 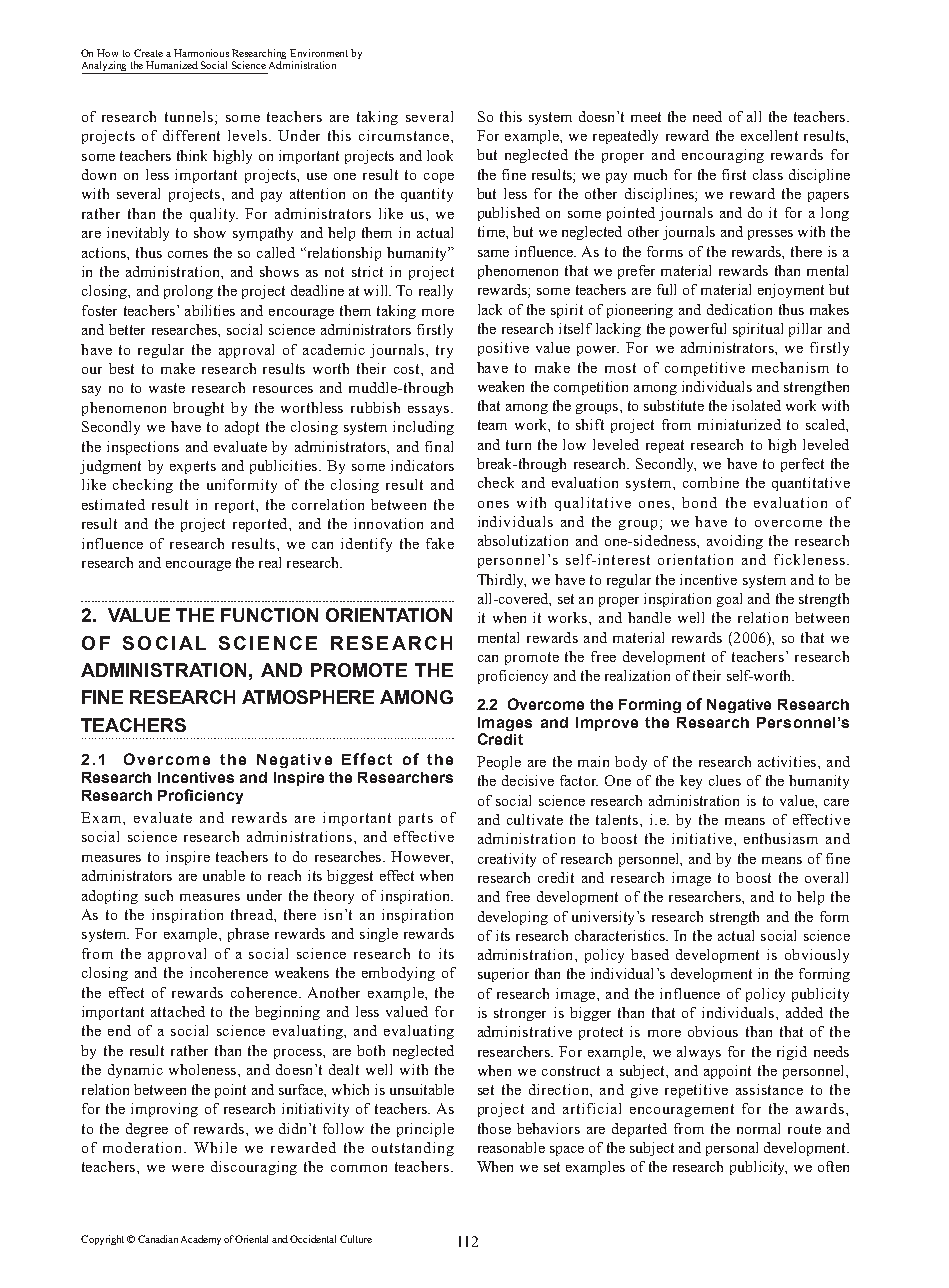 What do you see at coordinates (188, 1168) in the screenshot?
I see `were` at bounding box center [188, 1168].
